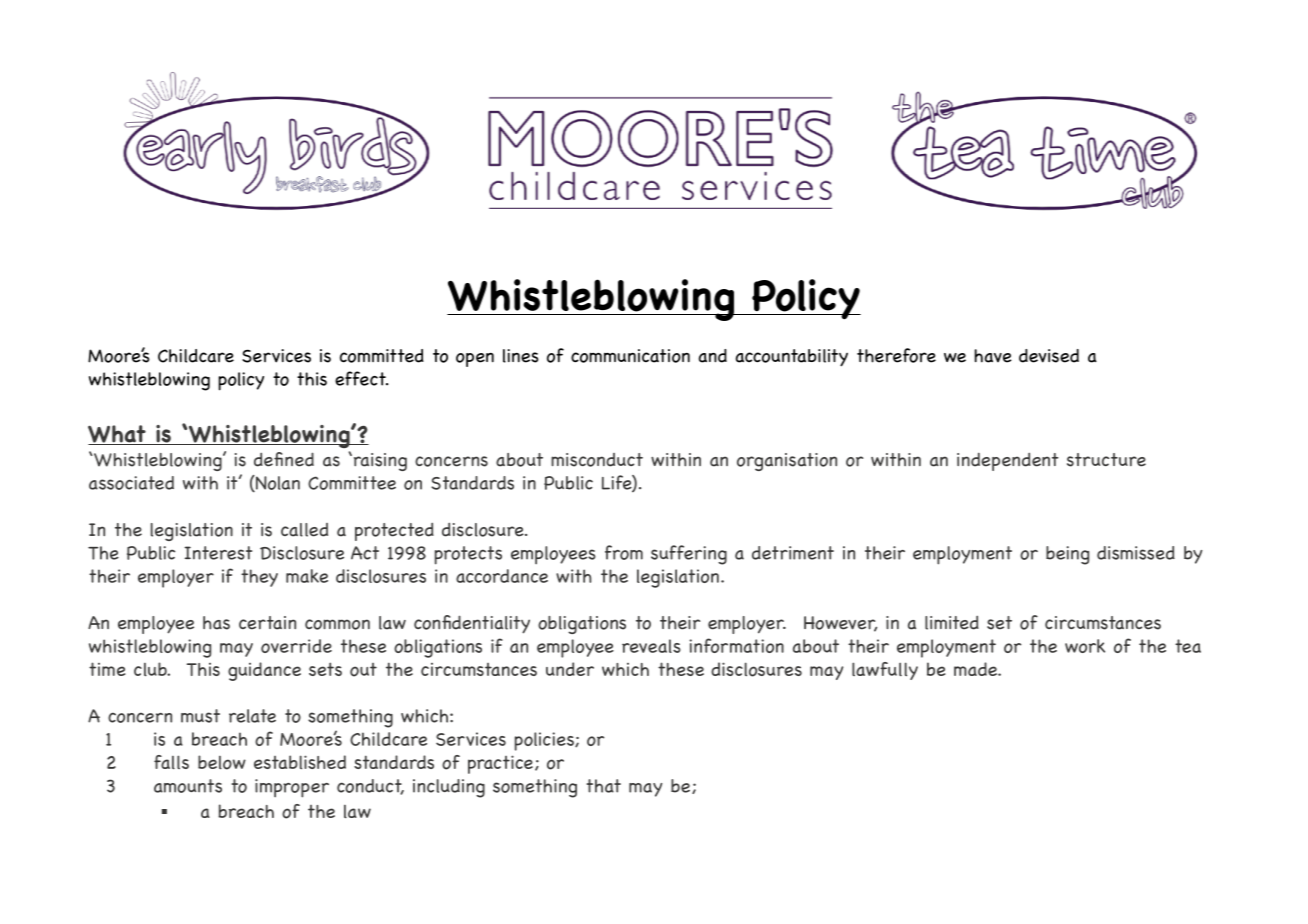 Image resolution: width=1308 pixels, height=924 pixels. Describe the element at coordinates (1067, 555) in the page. I see `being` at that location.
